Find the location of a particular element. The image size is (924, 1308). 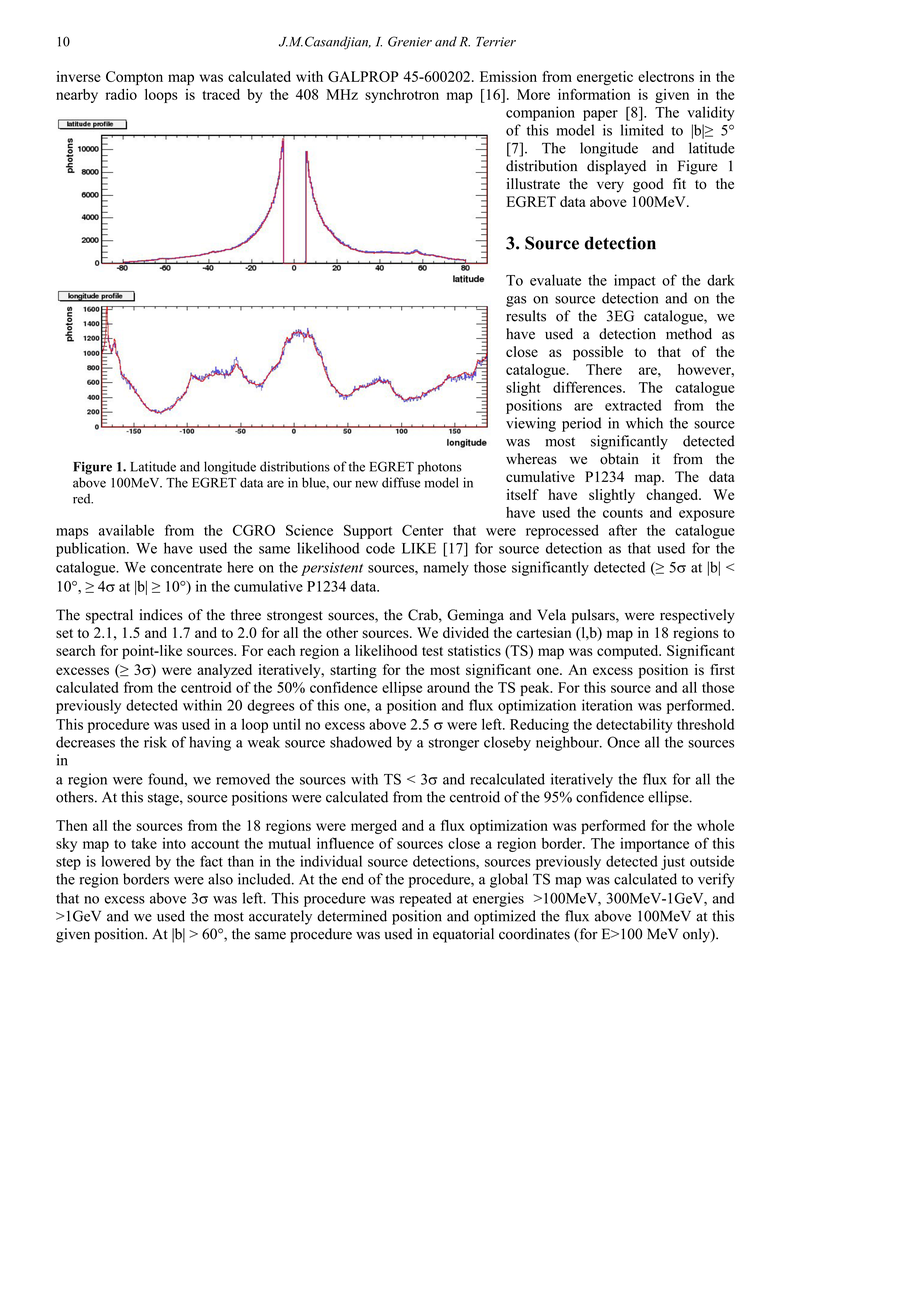

diffuse is located at coordinates (401, 482).
